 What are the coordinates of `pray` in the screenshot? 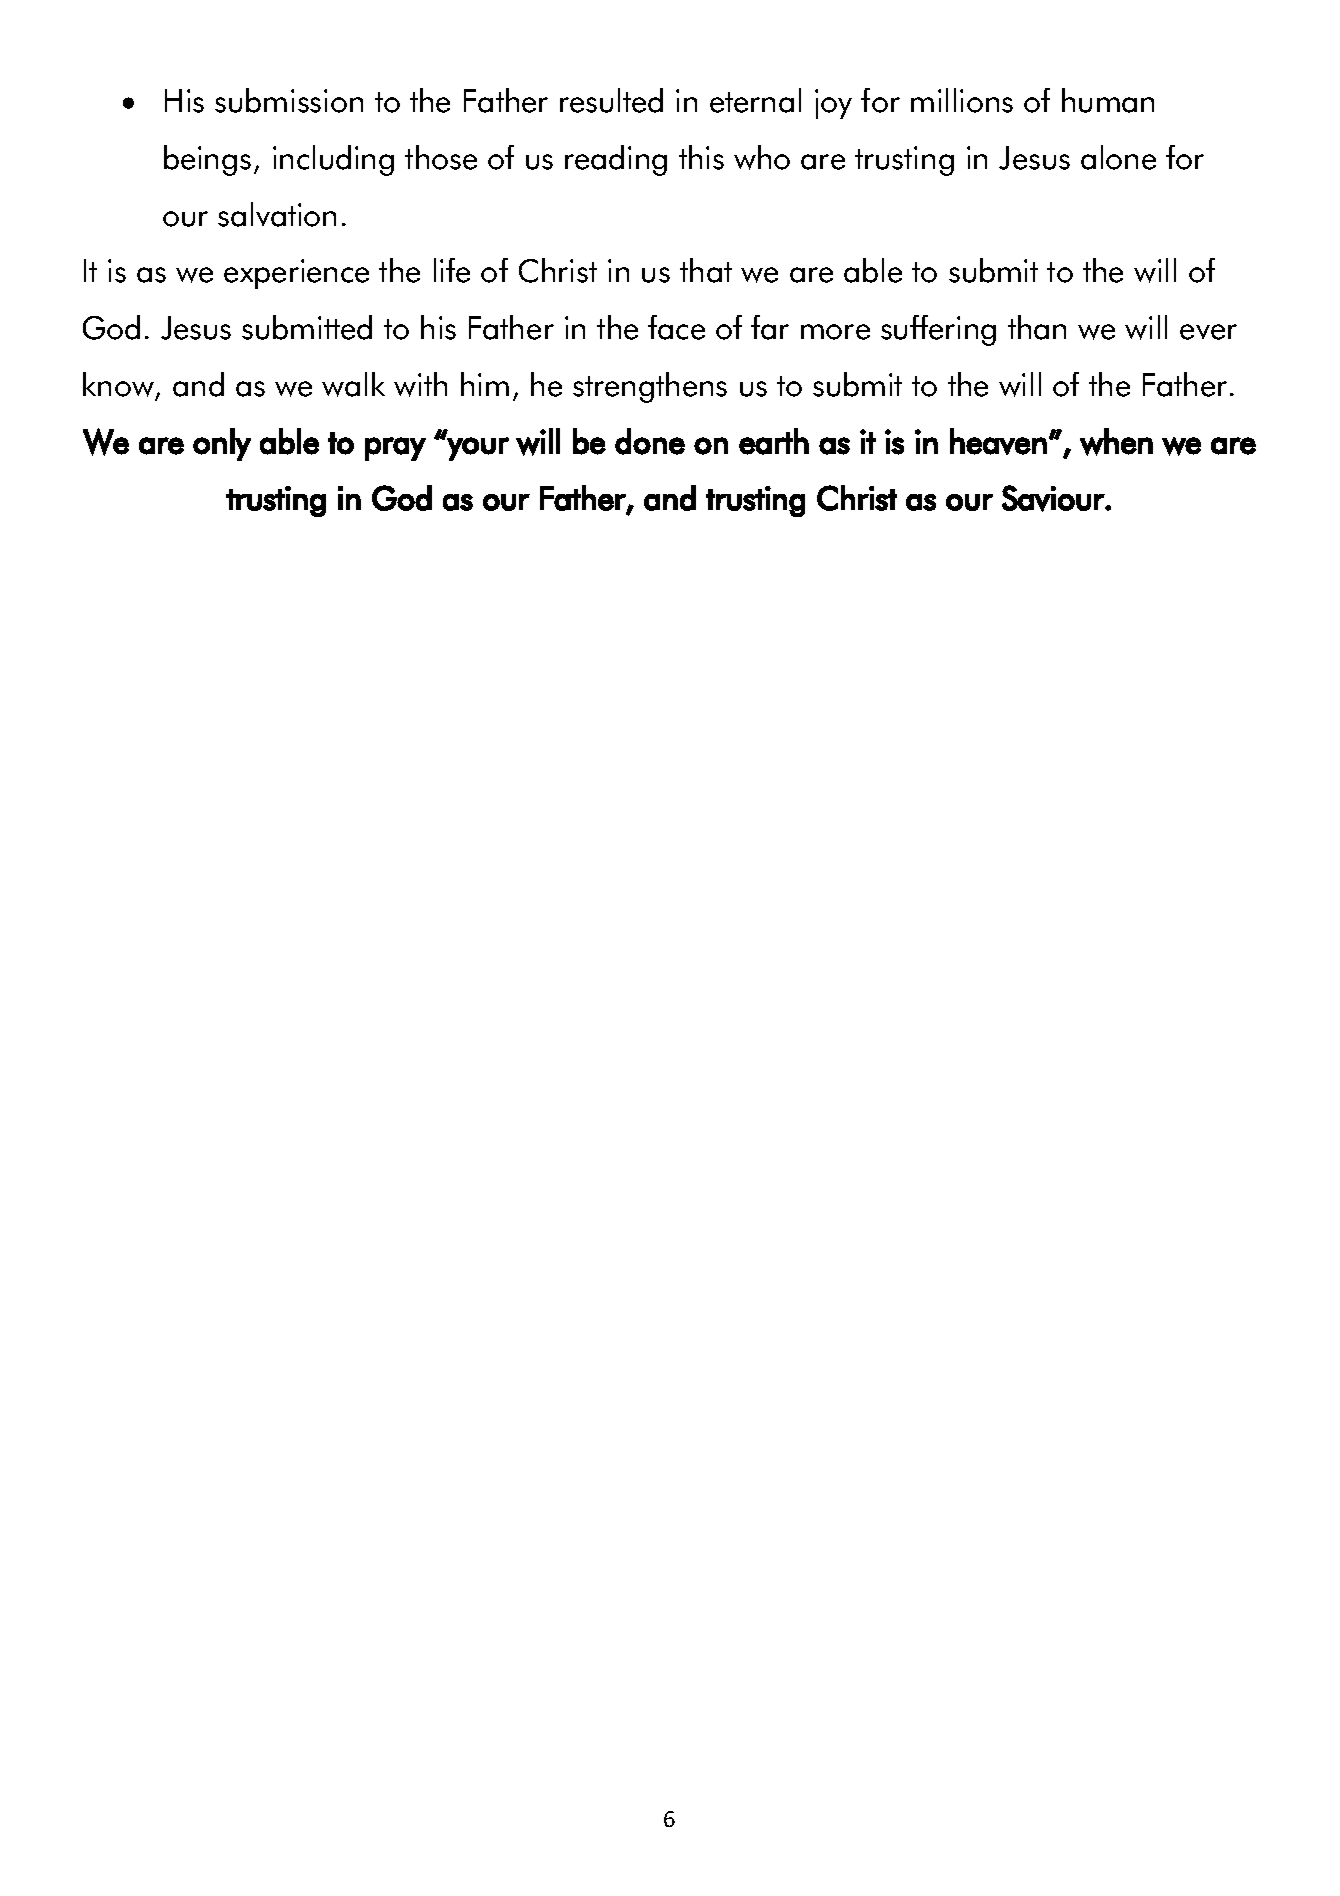 It's located at (395, 449).
